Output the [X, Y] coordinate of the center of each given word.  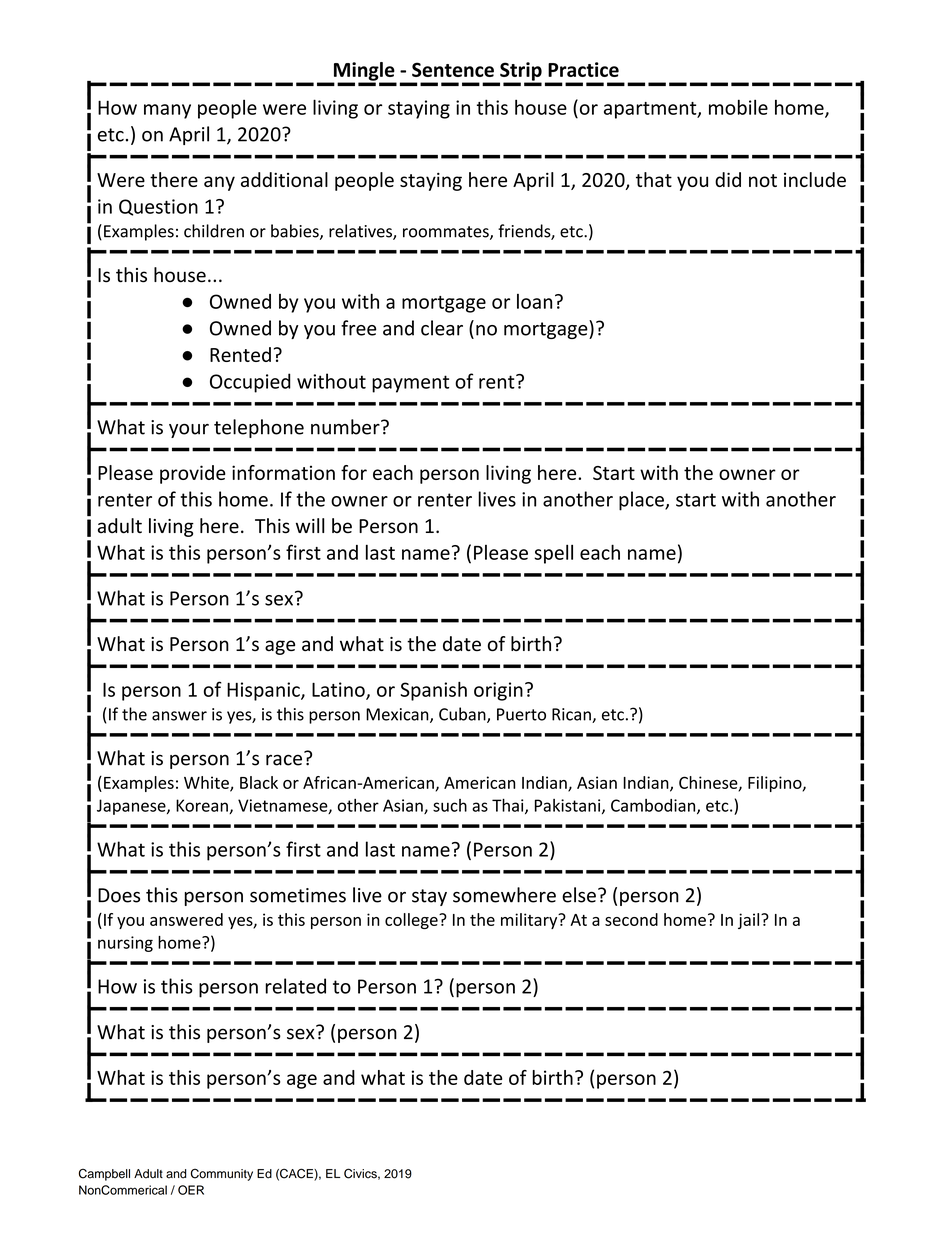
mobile [738, 107]
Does [119, 895]
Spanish [433, 691]
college [412, 921]
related [295, 986]
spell [553, 554]
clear [442, 328]
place [642, 501]
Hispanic [264, 691]
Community [222, 1175]
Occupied [250, 383]
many [167, 111]
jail [750, 921]
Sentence [453, 69]
